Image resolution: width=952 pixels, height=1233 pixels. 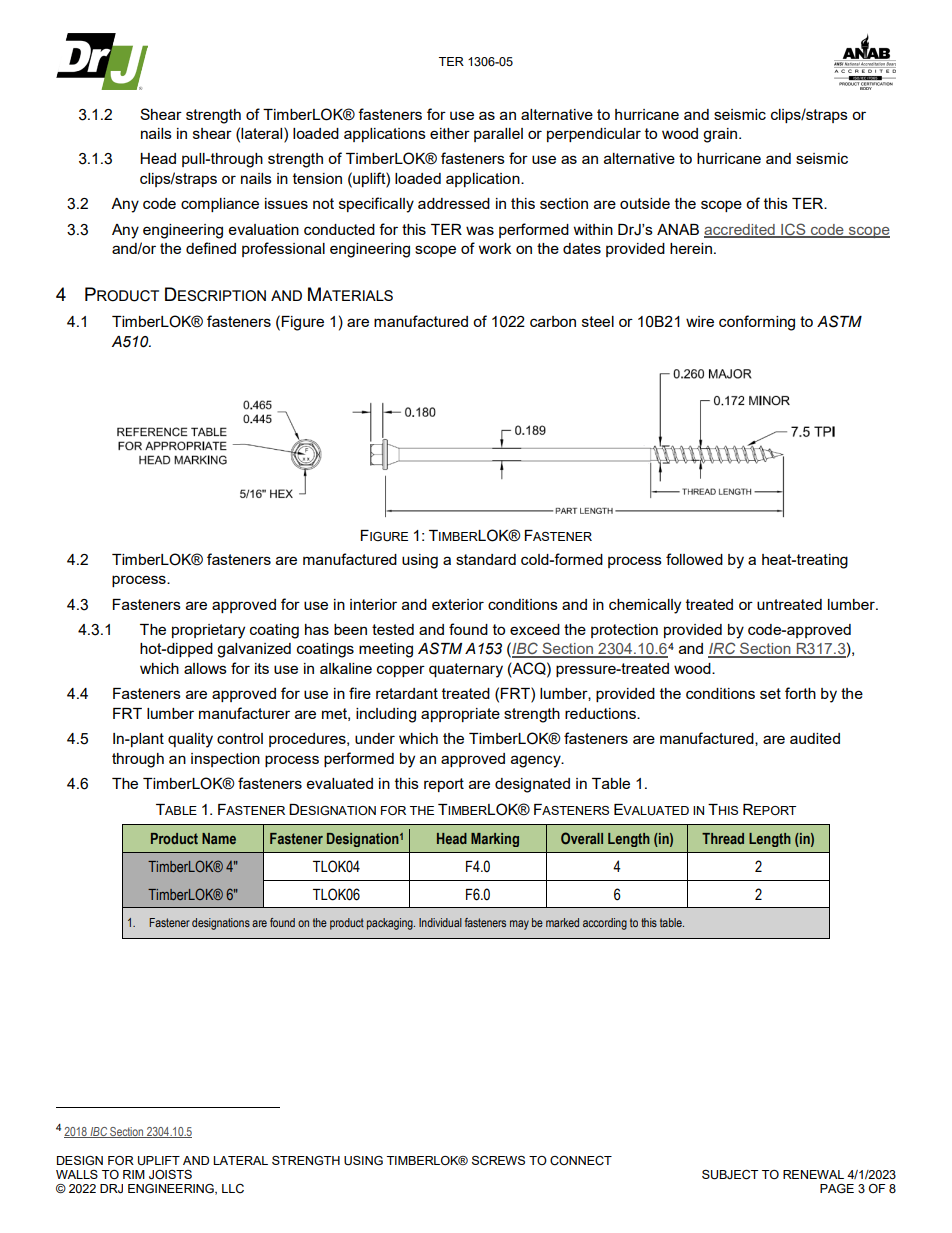 I want to click on IRC, so click(x=723, y=649).
